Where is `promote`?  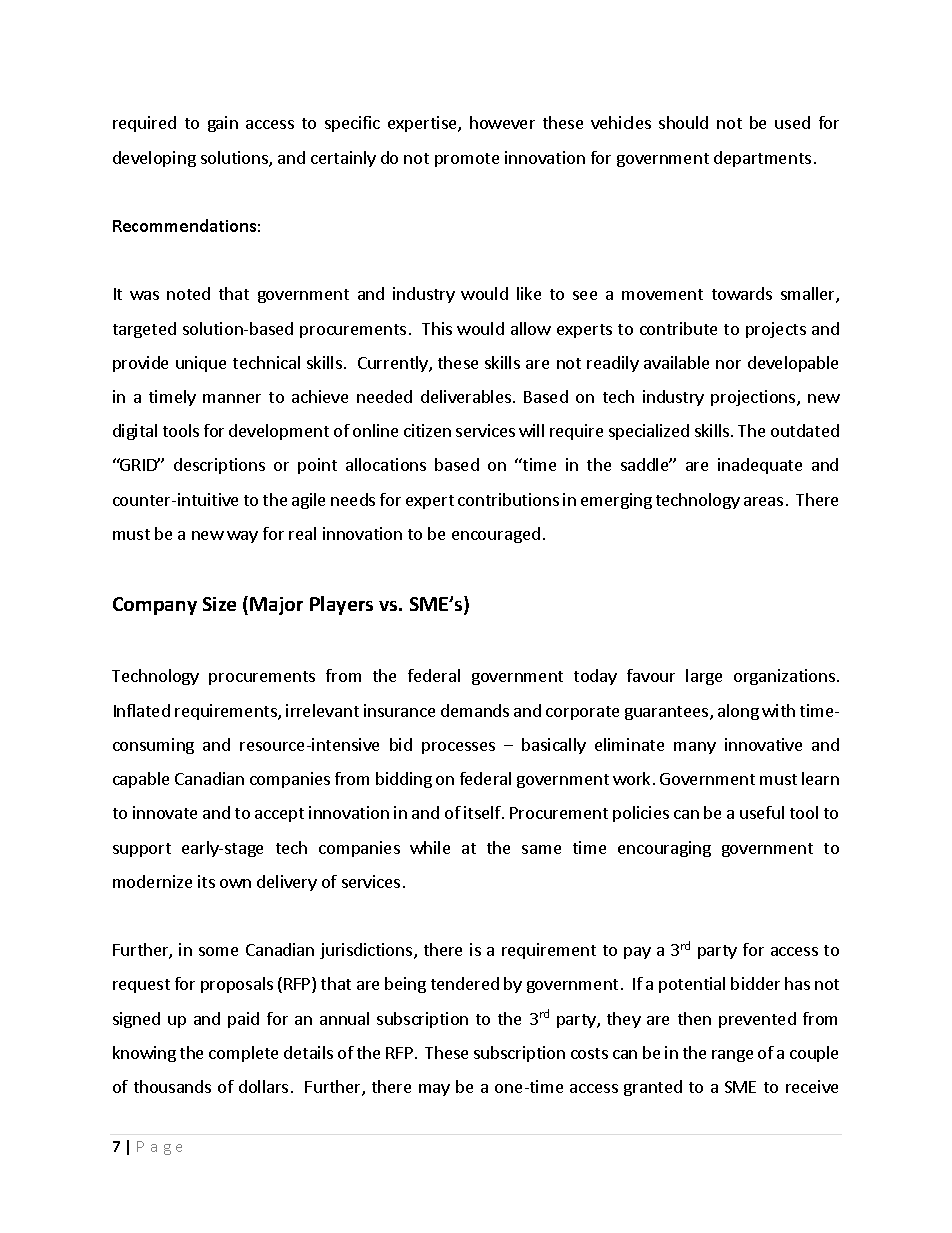
promote is located at coordinates (467, 160).
